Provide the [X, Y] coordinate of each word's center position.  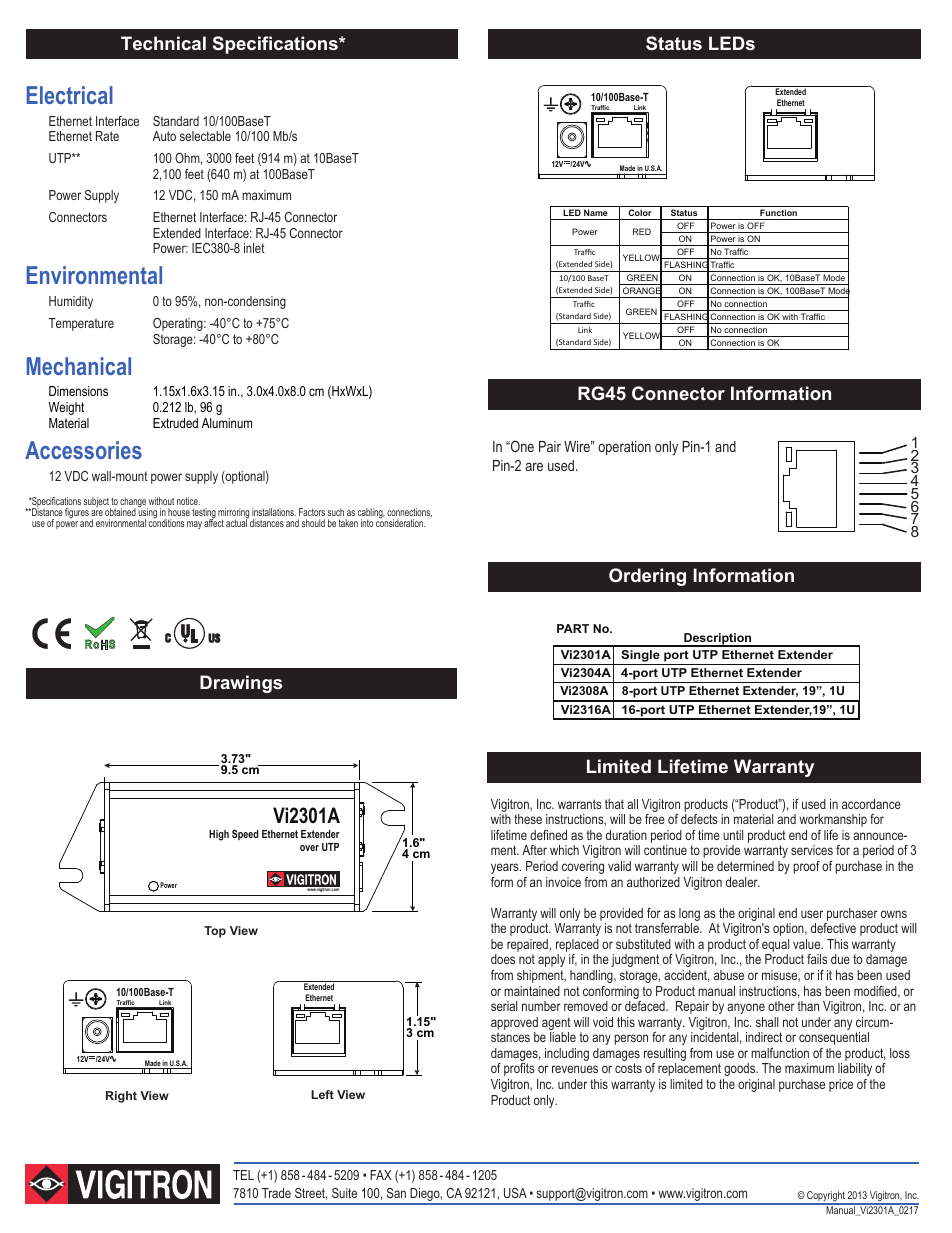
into [367, 523]
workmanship [833, 820]
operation [624, 448]
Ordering [647, 577]
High [219, 835]
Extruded [175, 423]
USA [515, 1193]
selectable [205, 136]
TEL [243, 1175]
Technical [163, 43]
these [528, 819]
